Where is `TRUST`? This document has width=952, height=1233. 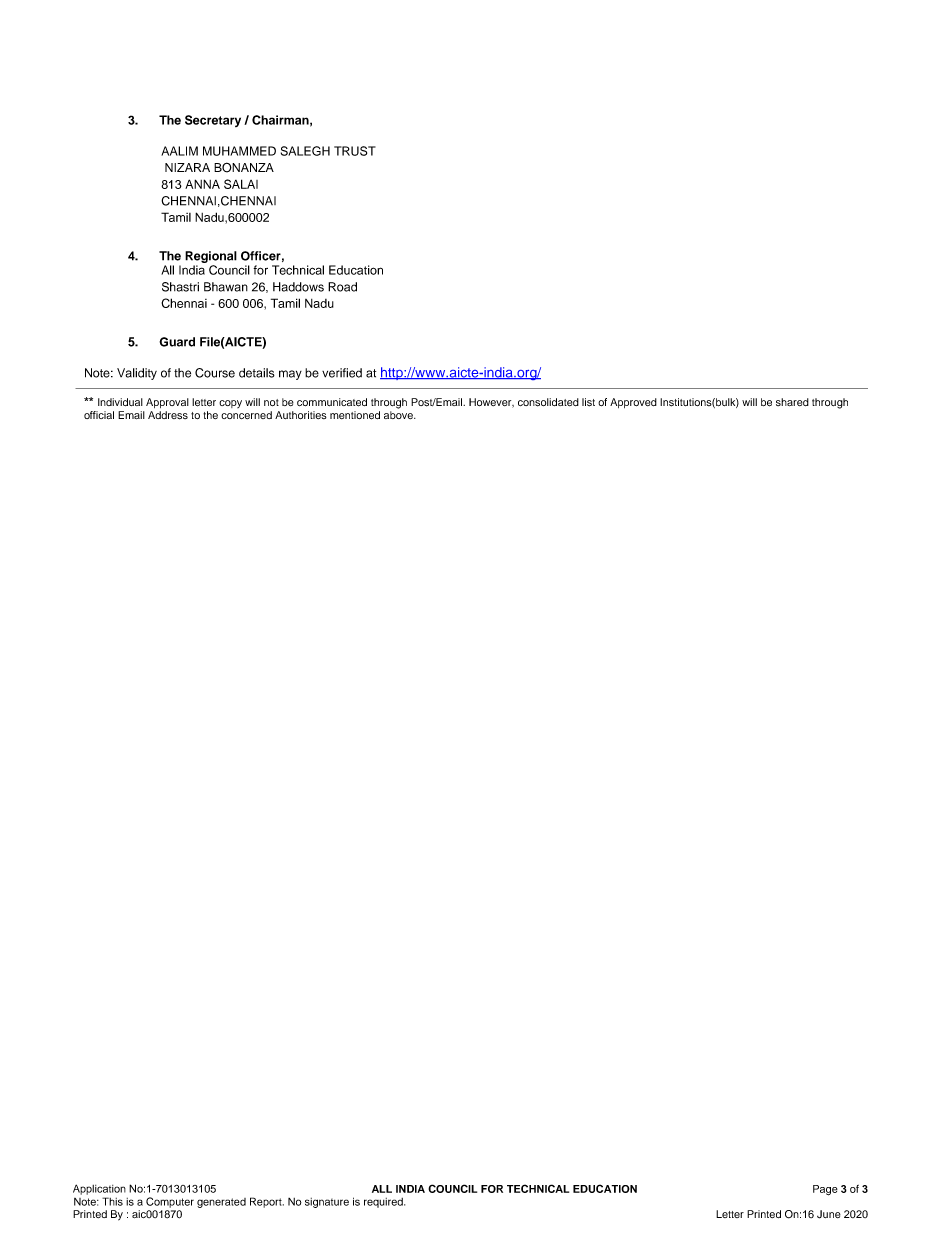 TRUST is located at coordinates (355, 151).
